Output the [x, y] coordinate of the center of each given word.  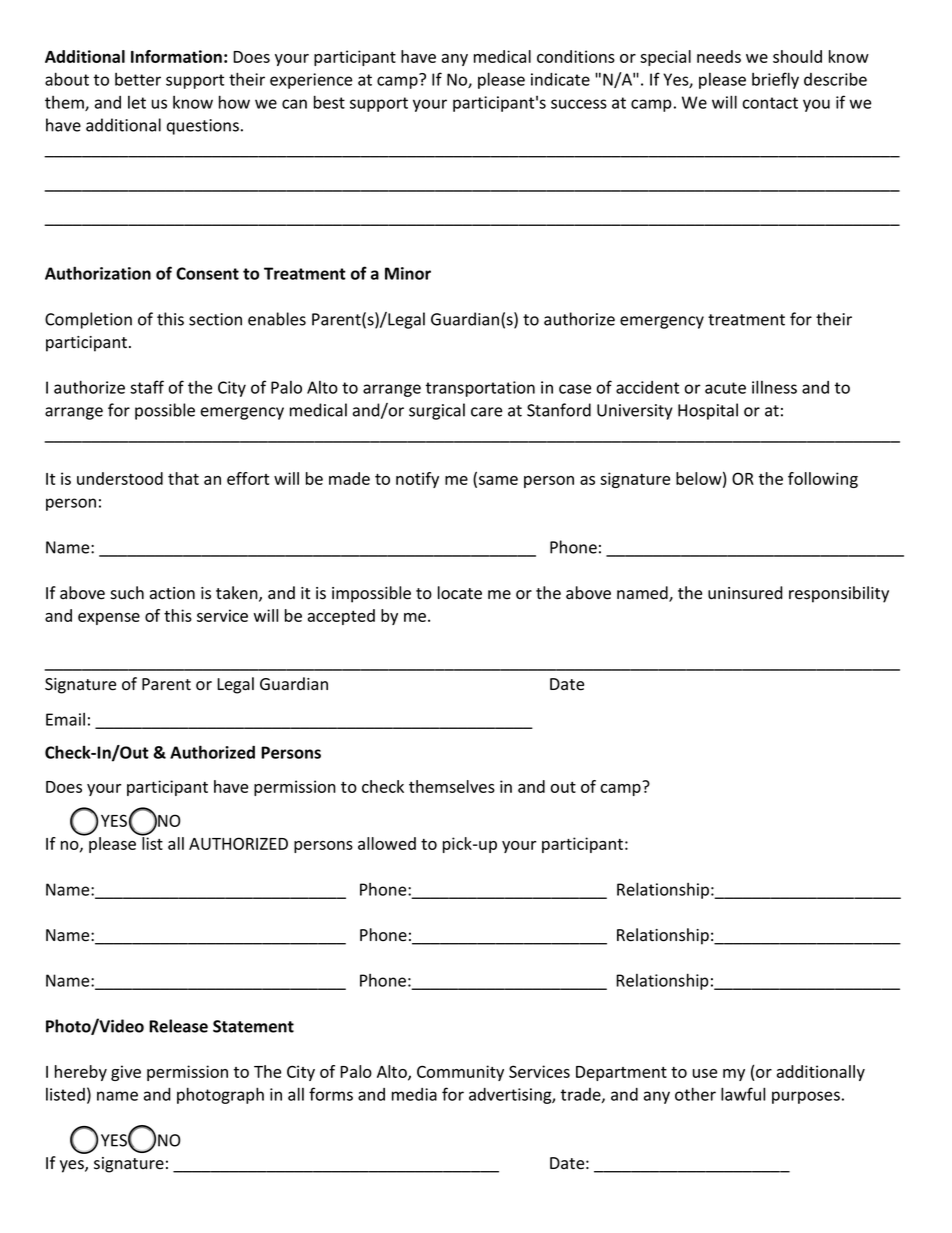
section [215, 319]
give [126, 1073]
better [138, 79]
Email [65, 719]
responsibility [839, 594]
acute [725, 388]
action [172, 593]
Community [460, 1073]
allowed [387, 843]
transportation [480, 389]
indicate [560, 79]
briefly [775, 80]
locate [460, 593]
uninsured [745, 593]
